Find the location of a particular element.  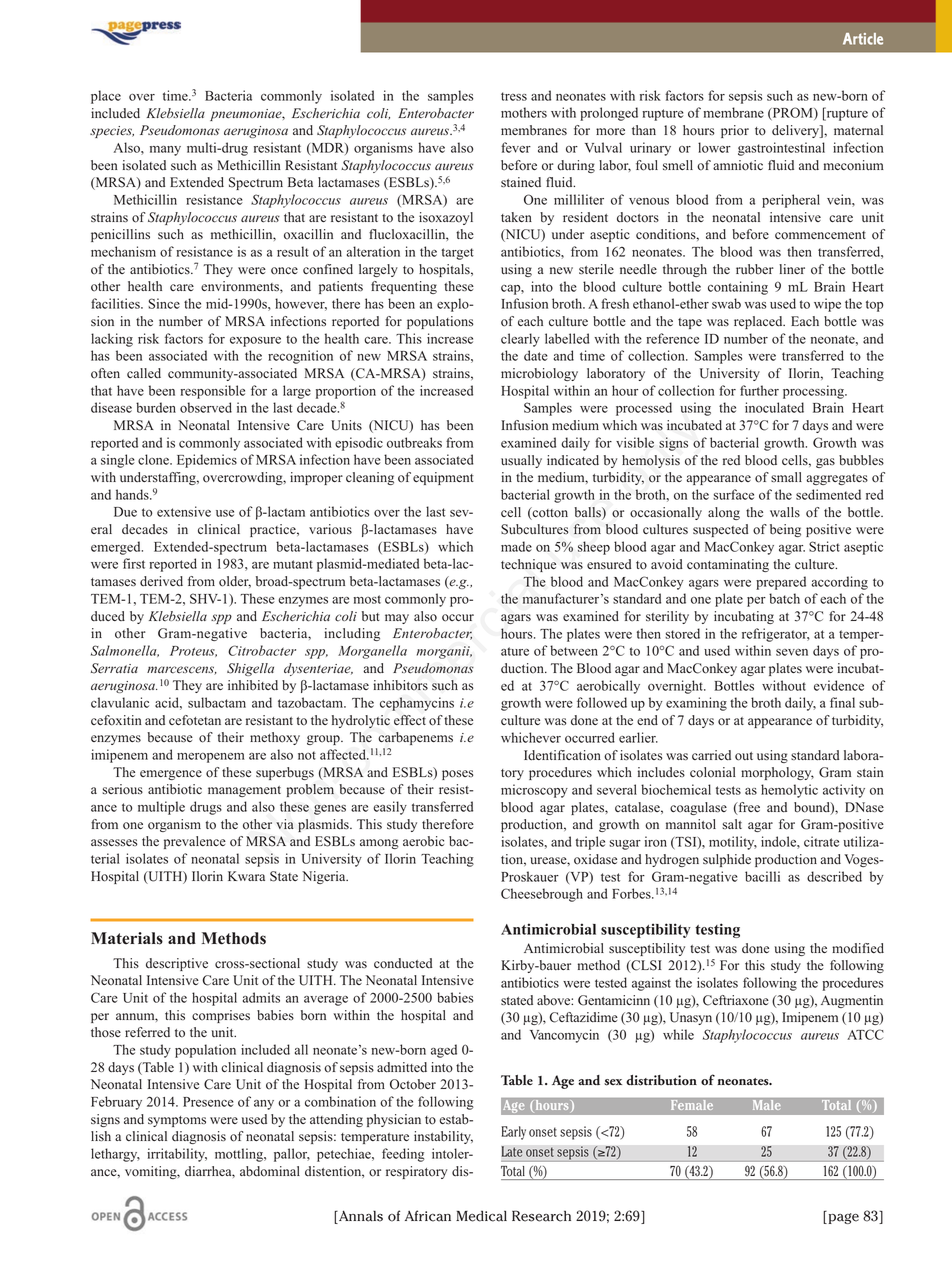

irritability is located at coordinates (177, 1155).
